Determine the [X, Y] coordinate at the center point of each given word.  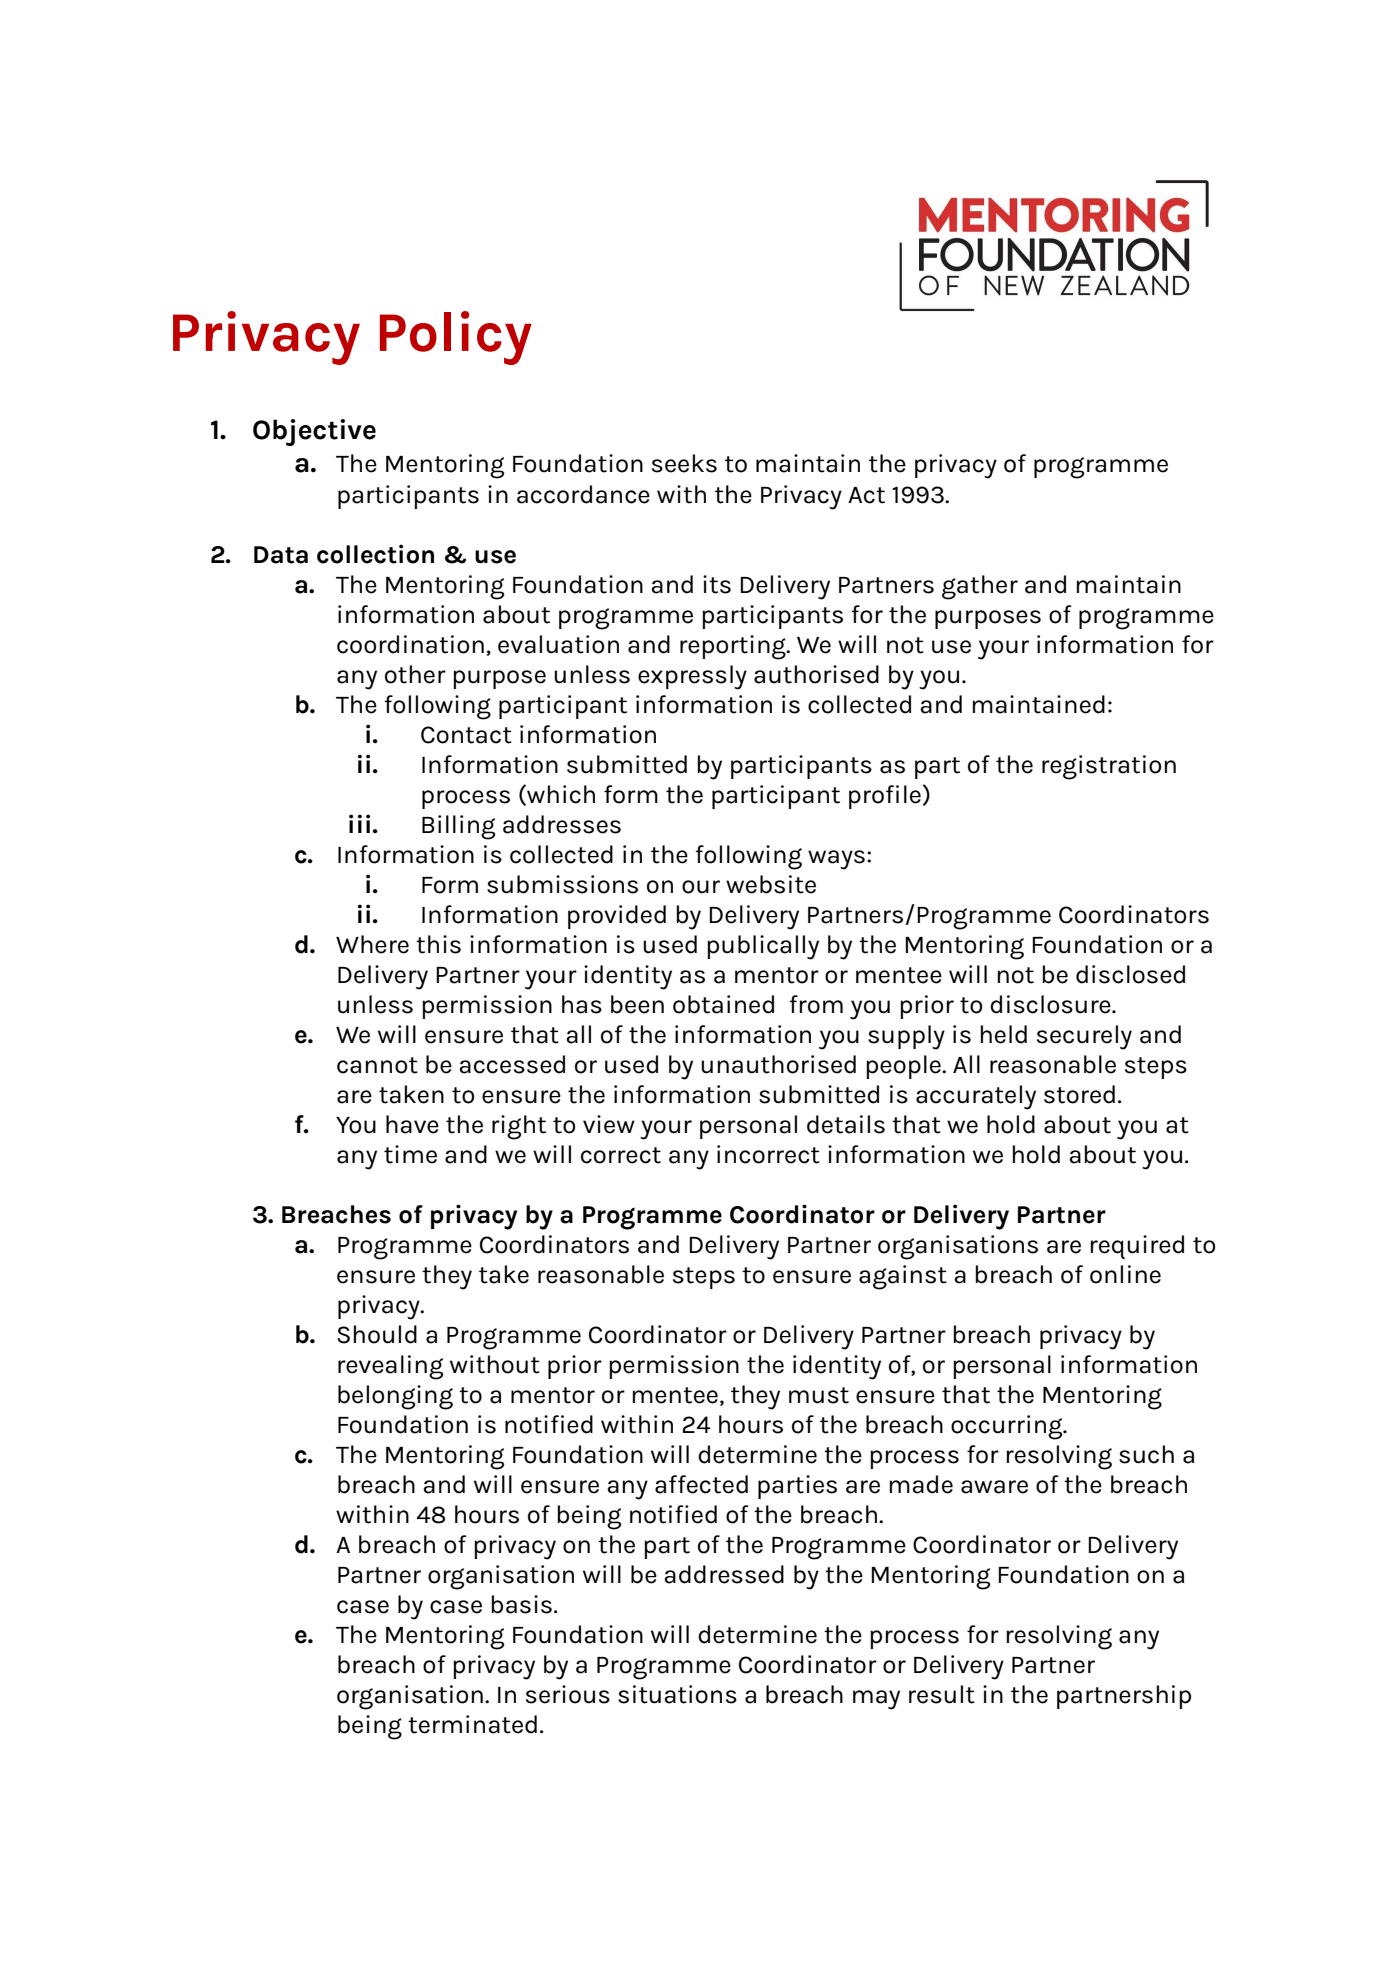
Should [377, 1334]
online [1125, 1274]
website [771, 884]
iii [359, 823]
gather [980, 587]
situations [677, 1694]
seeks [684, 463]
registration [1109, 767]
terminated [472, 1724]
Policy [456, 338]
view [609, 1124]
